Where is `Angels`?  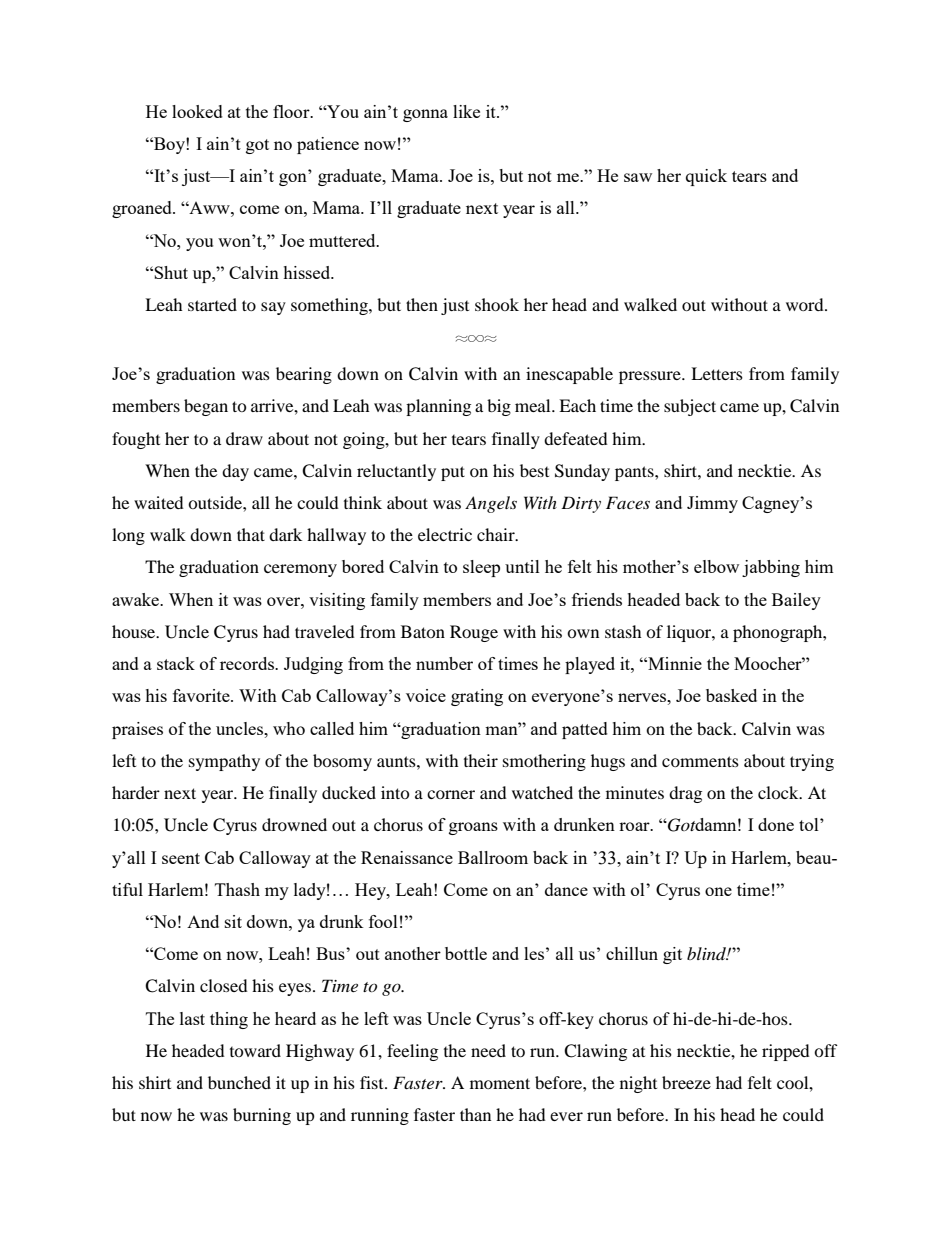 Angels is located at coordinates (491, 504).
